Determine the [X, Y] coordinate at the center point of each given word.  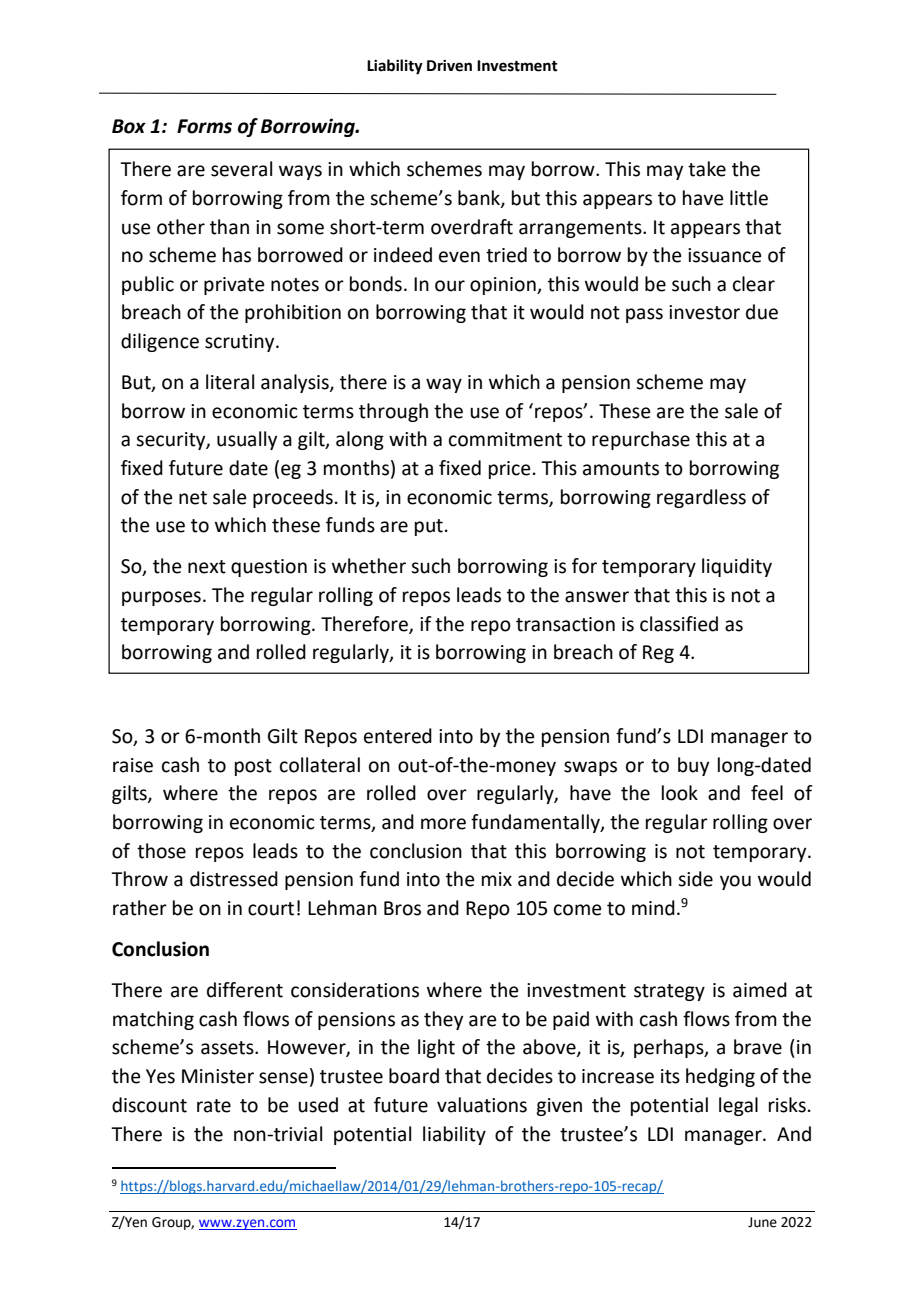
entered [398, 736]
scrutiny [241, 343]
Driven [449, 66]
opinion [504, 286]
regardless [701, 498]
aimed [760, 990]
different [245, 990]
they [443, 1020]
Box [129, 126]
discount [149, 1105]
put [429, 527]
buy [693, 766]
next [207, 567]
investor [704, 312]
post [253, 767]
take [707, 169]
